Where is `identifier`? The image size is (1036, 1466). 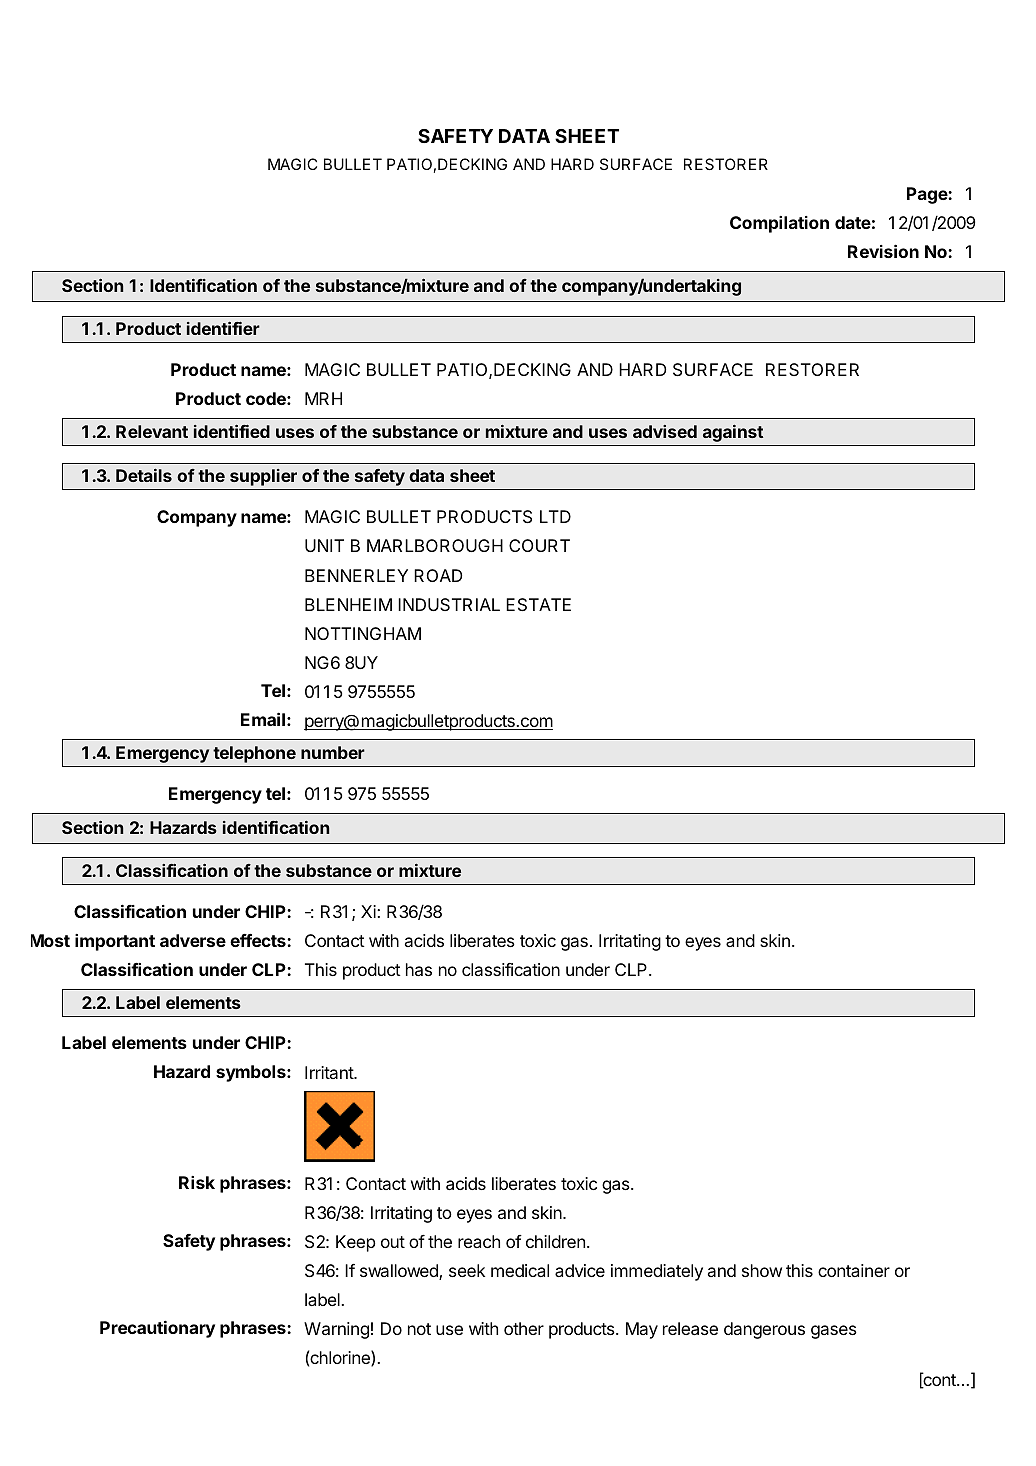 identifier is located at coordinates (223, 328).
